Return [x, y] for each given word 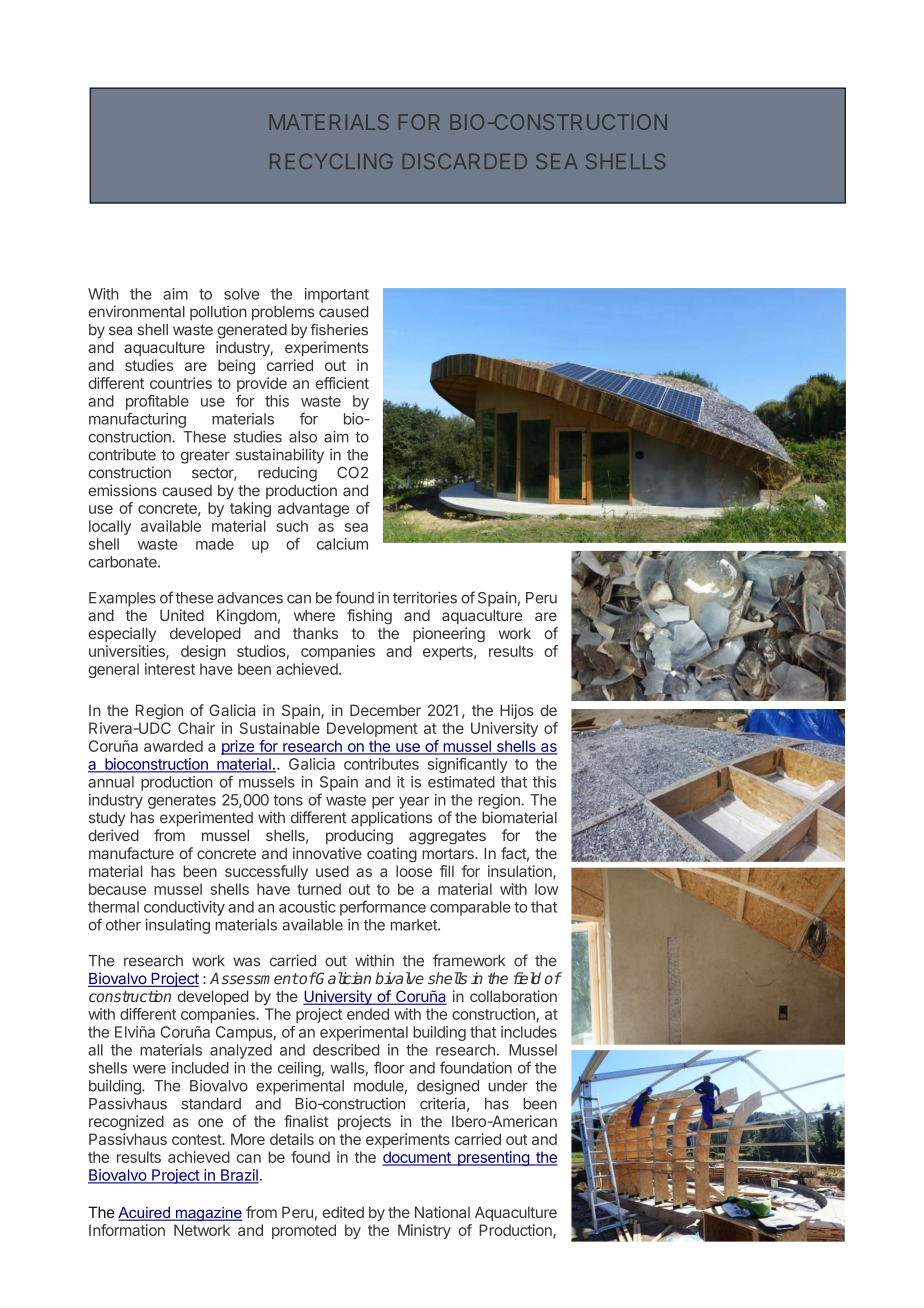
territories [425, 597]
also [303, 437]
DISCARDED [465, 161]
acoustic [307, 907]
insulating [178, 926]
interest [170, 669]
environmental [136, 311]
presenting [493, 1158]
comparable [470, 908]
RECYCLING [331, 161]
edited [343, 1212]
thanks [315, 633]
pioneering [449, 635]
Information [127, 1230]
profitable [157, 402]
